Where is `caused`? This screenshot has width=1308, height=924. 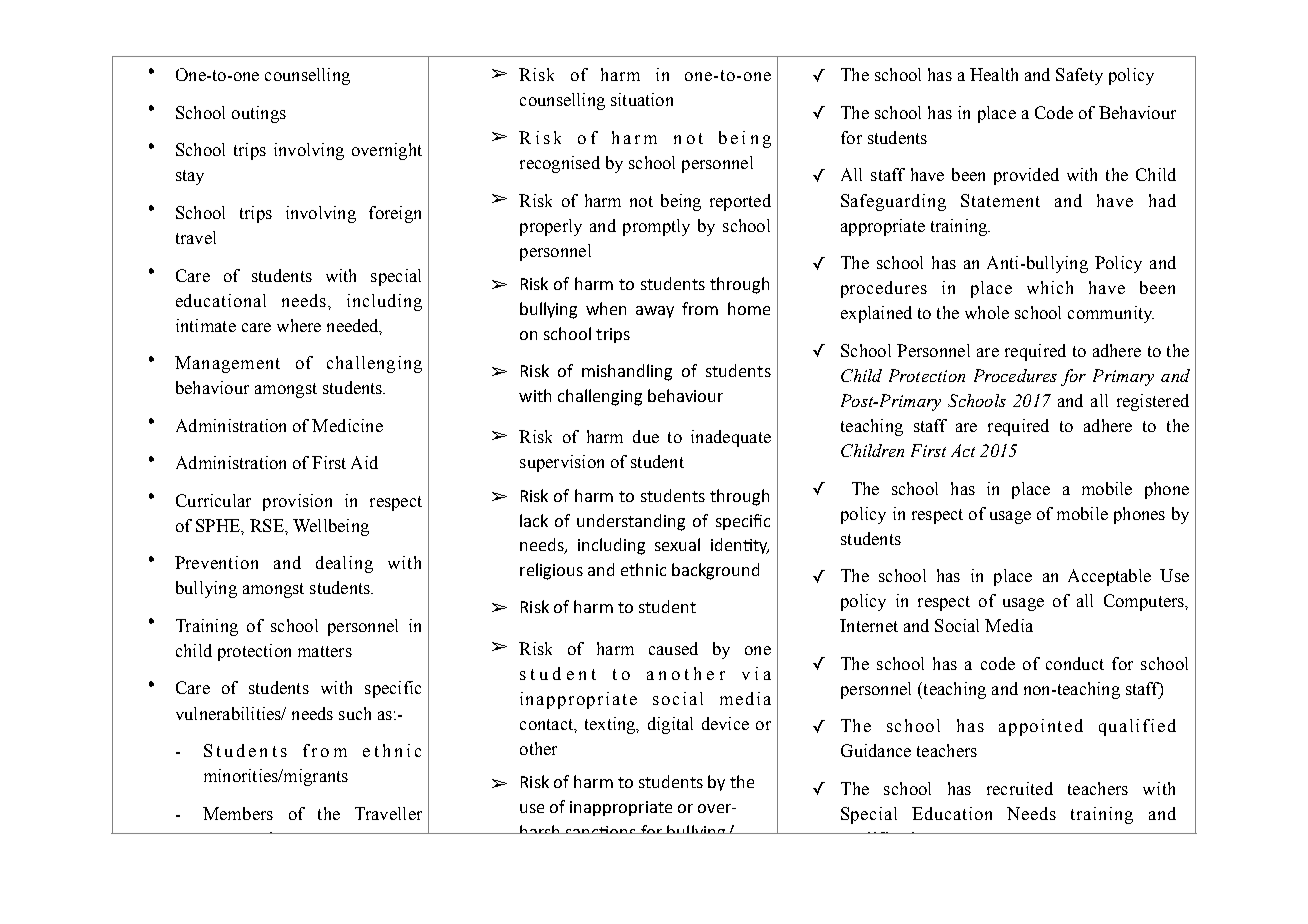 caused is located at coordinates (673, 648).
